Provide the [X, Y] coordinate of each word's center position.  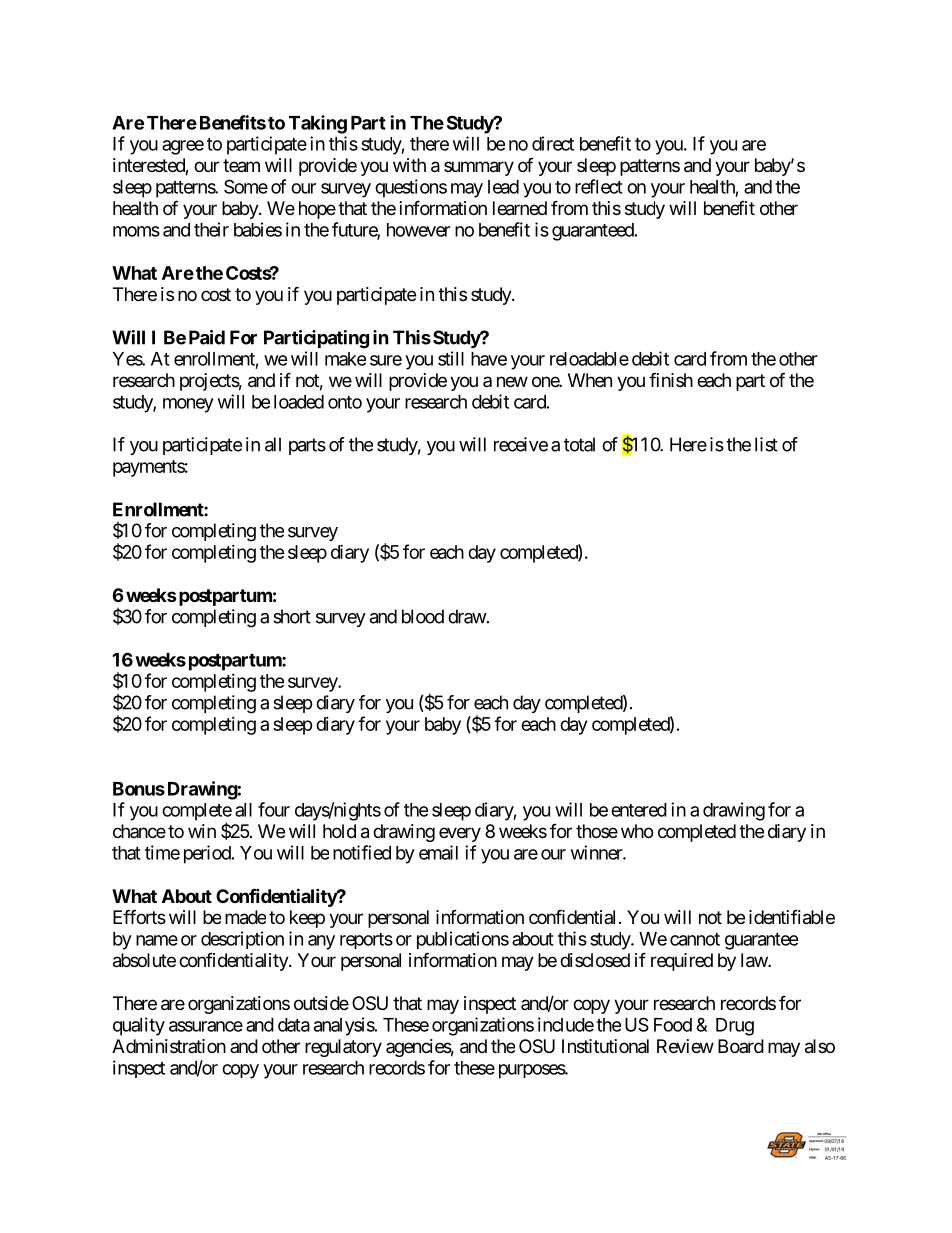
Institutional [605, 1046]
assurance [206, 1026]
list [766, 444]
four [274, 809]
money [188, 405]
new [512, 381]
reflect [599, 186]
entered [639, 810]
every [460, 834]
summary [479, 168]
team [241, 166]
